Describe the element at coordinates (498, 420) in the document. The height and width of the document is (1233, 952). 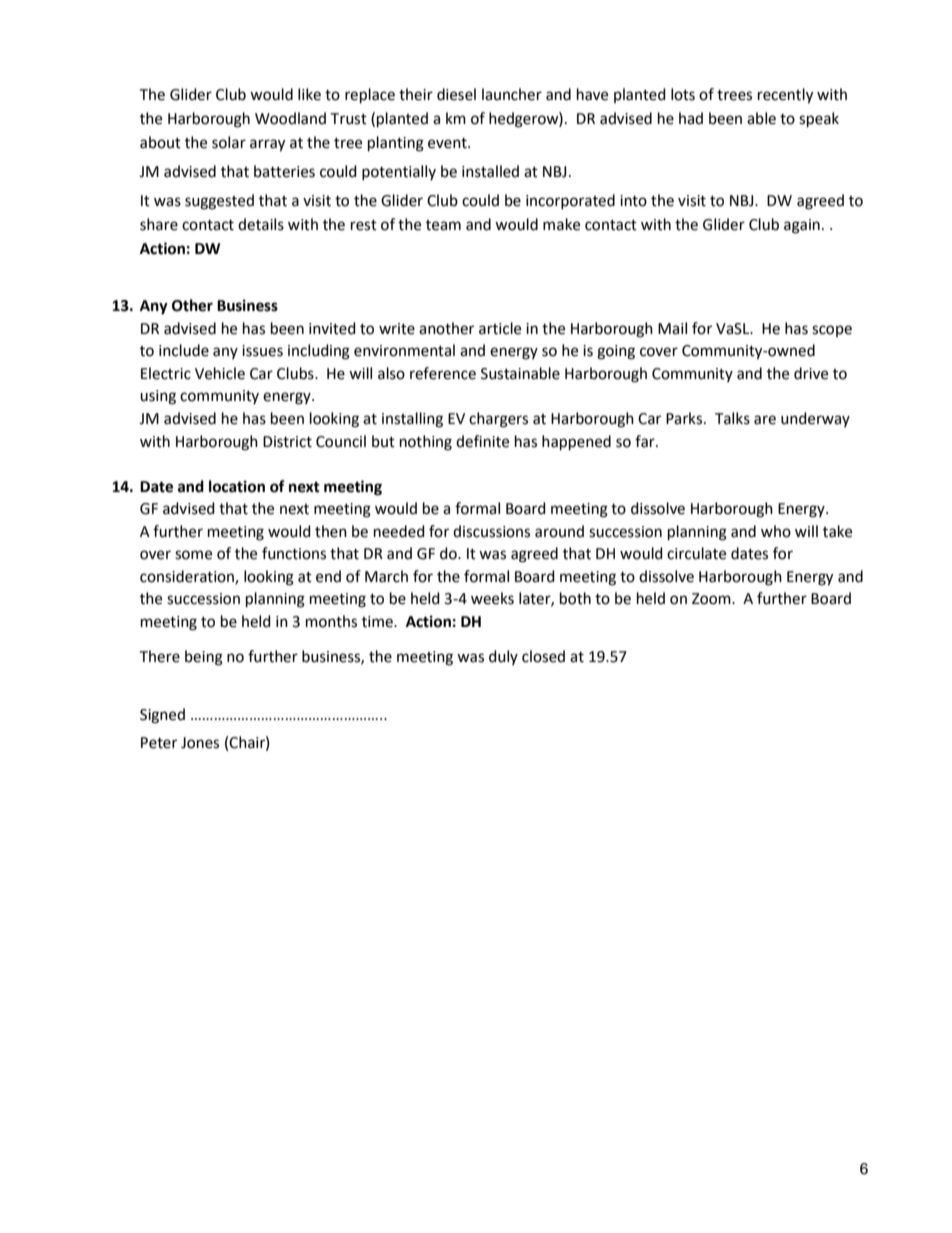
I see `chargers` at that location.
